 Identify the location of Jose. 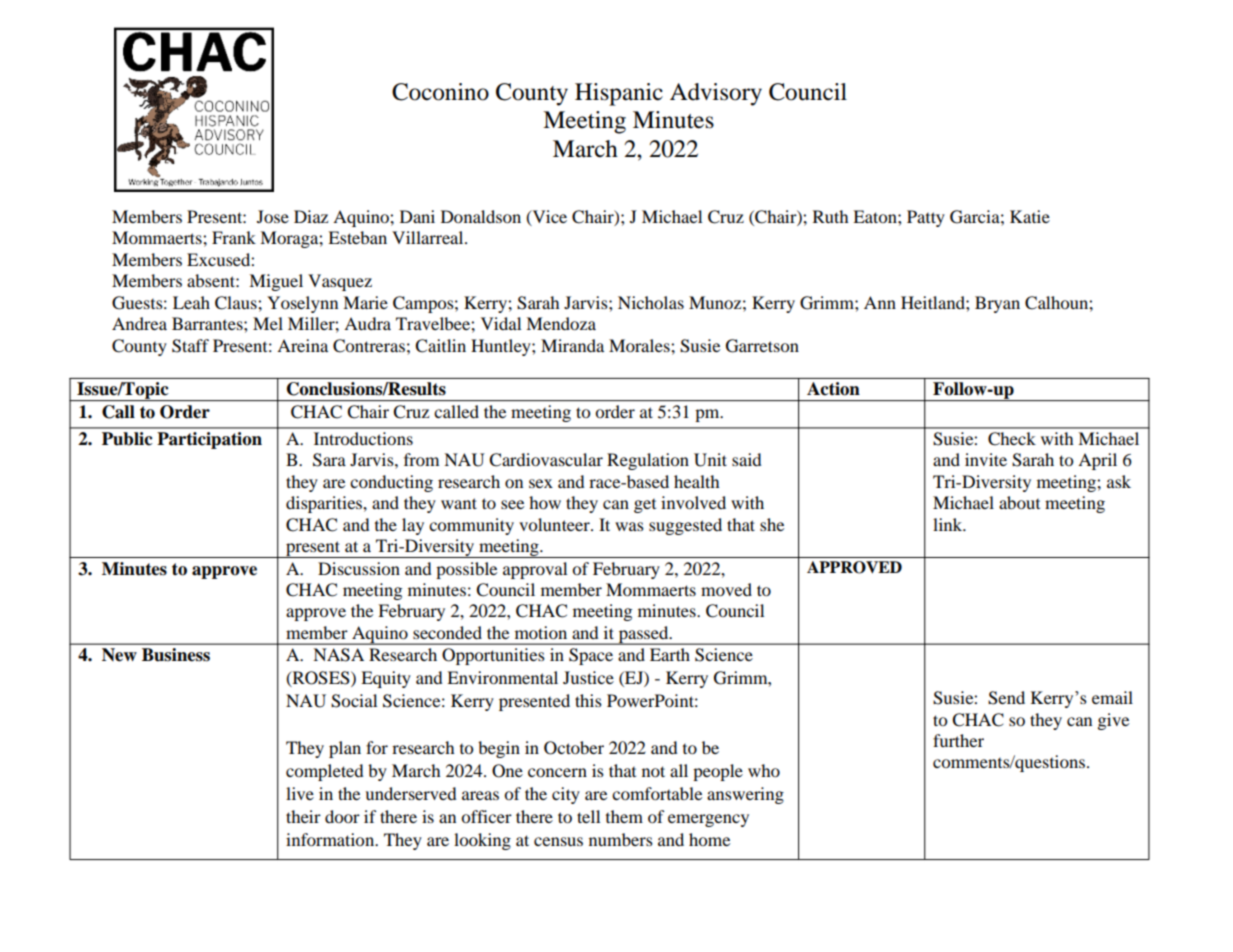
(273, 216).
